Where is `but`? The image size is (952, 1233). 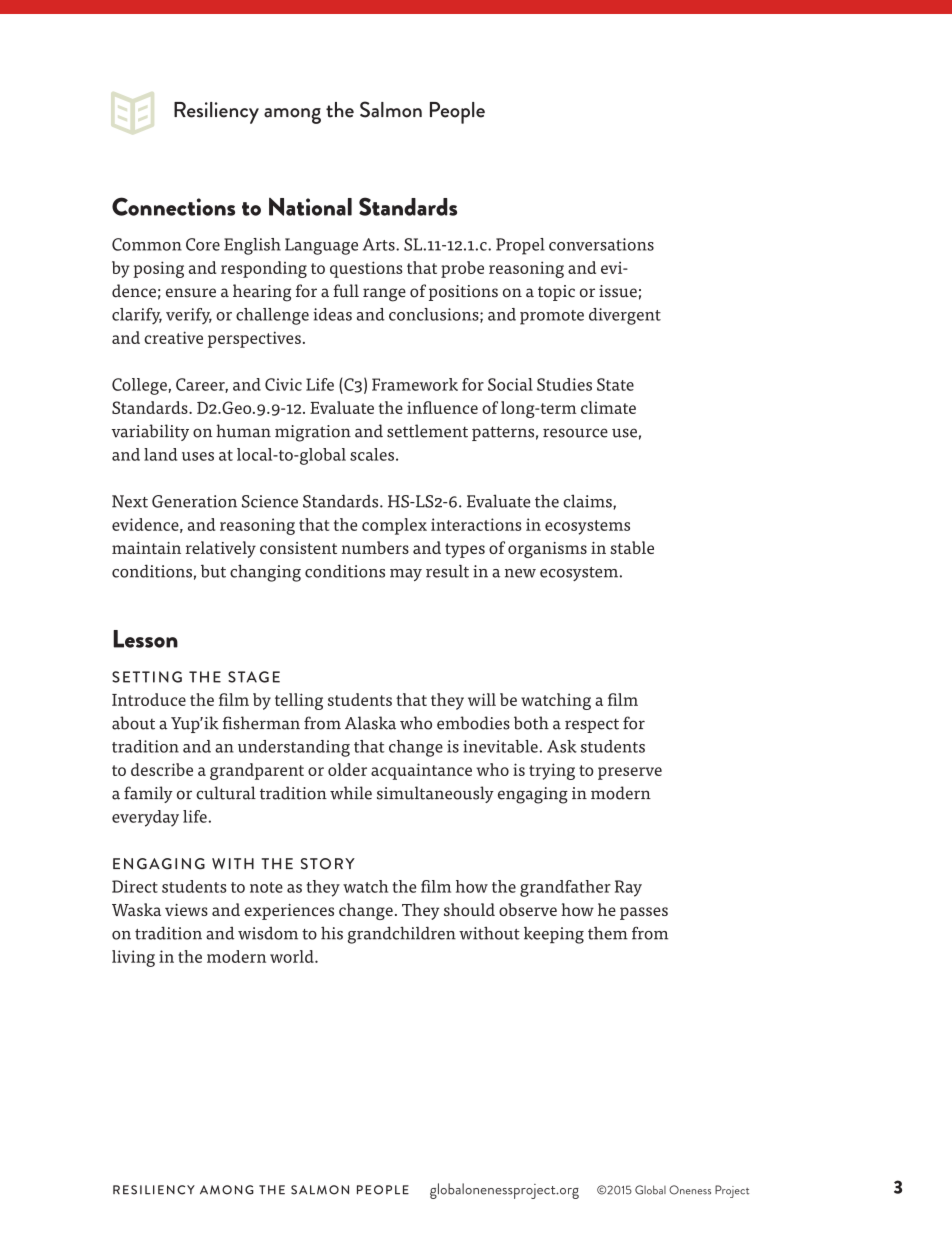 but is located at coordinates (213, 571).
